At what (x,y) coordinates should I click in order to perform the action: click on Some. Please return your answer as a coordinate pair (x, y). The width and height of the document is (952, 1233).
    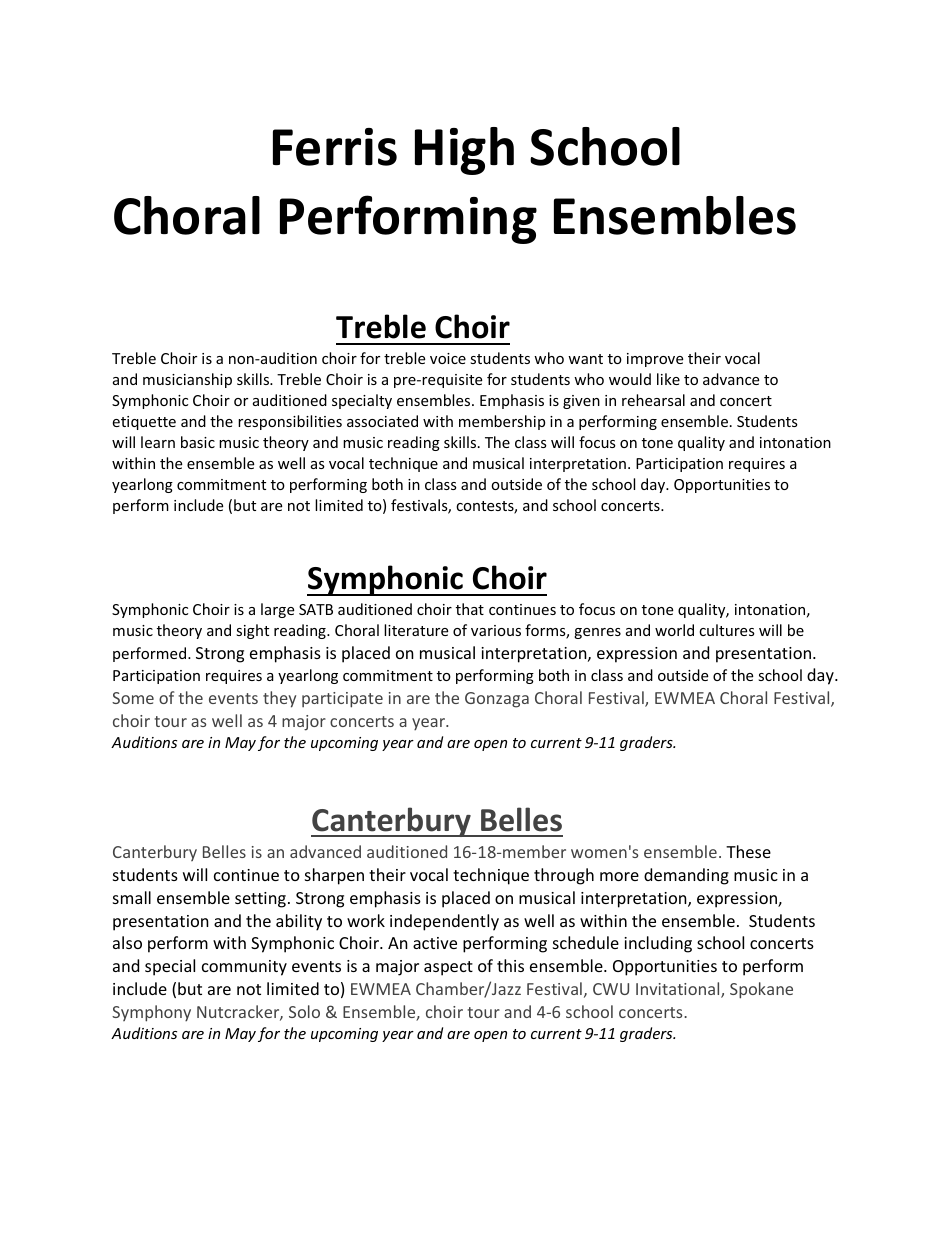
    Looking at the image, I should click on (133, 698).
